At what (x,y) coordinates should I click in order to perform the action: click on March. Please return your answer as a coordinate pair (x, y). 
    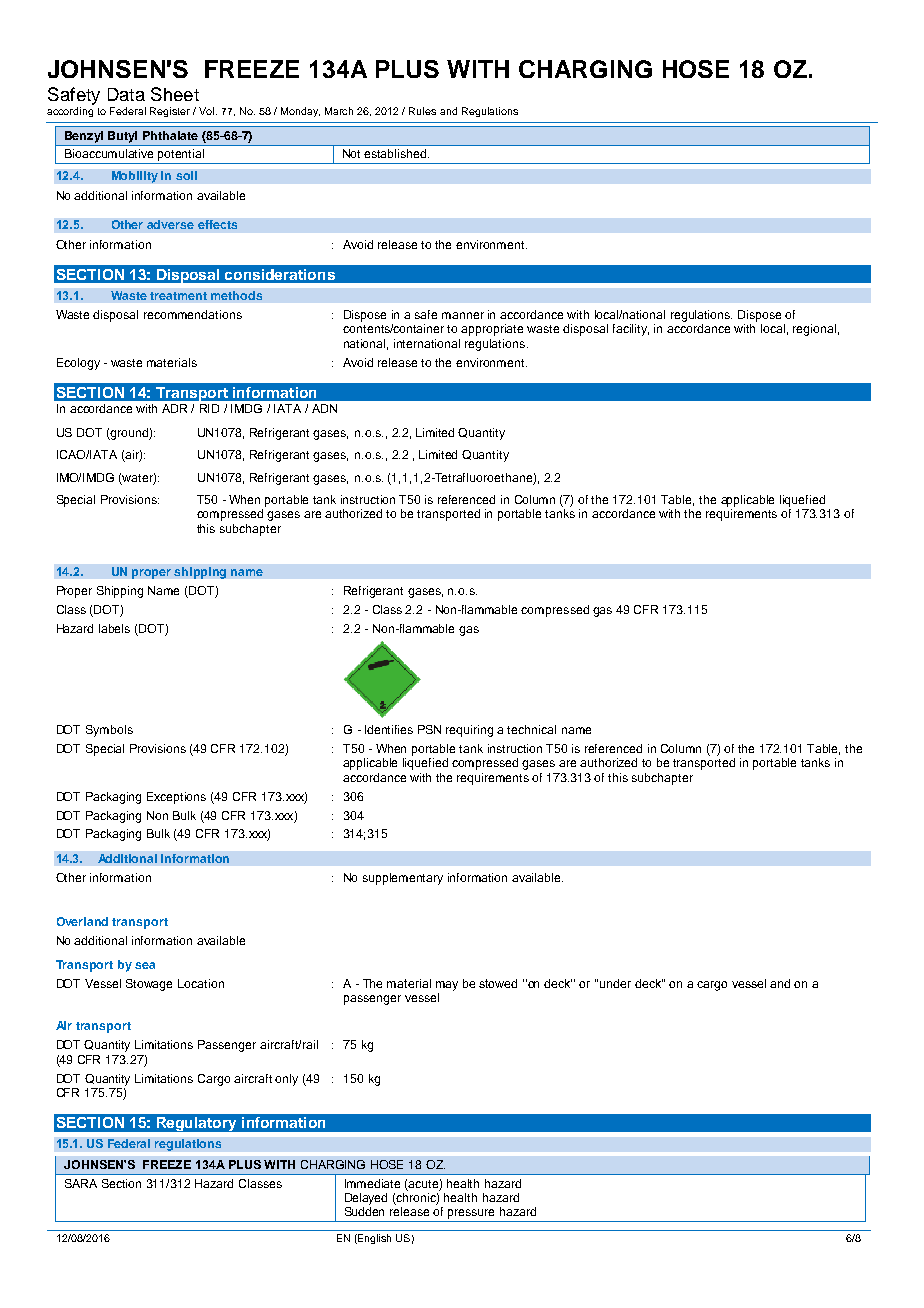
    Looking at the image, I should click on (339, 111).
